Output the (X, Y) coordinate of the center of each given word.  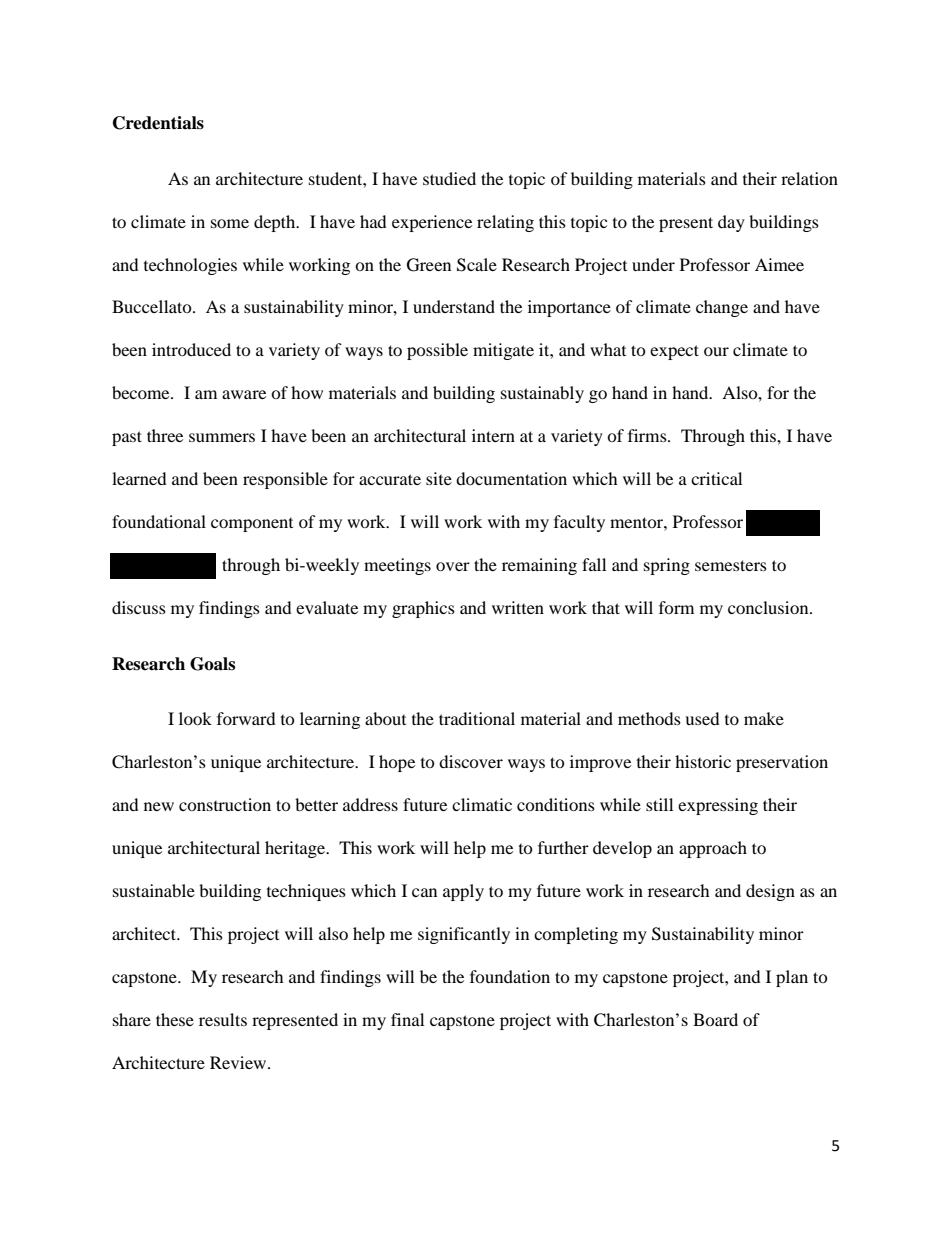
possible (437, 351)
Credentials (158, 123)
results (223, 1019)
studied (449, 178)
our (716, 351)
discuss (139, 607)
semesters (731, 565)
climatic (482, 804)
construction (225, 804)
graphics (423, 609)
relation (809, 178)
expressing (718, 806)
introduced (191, 349)
